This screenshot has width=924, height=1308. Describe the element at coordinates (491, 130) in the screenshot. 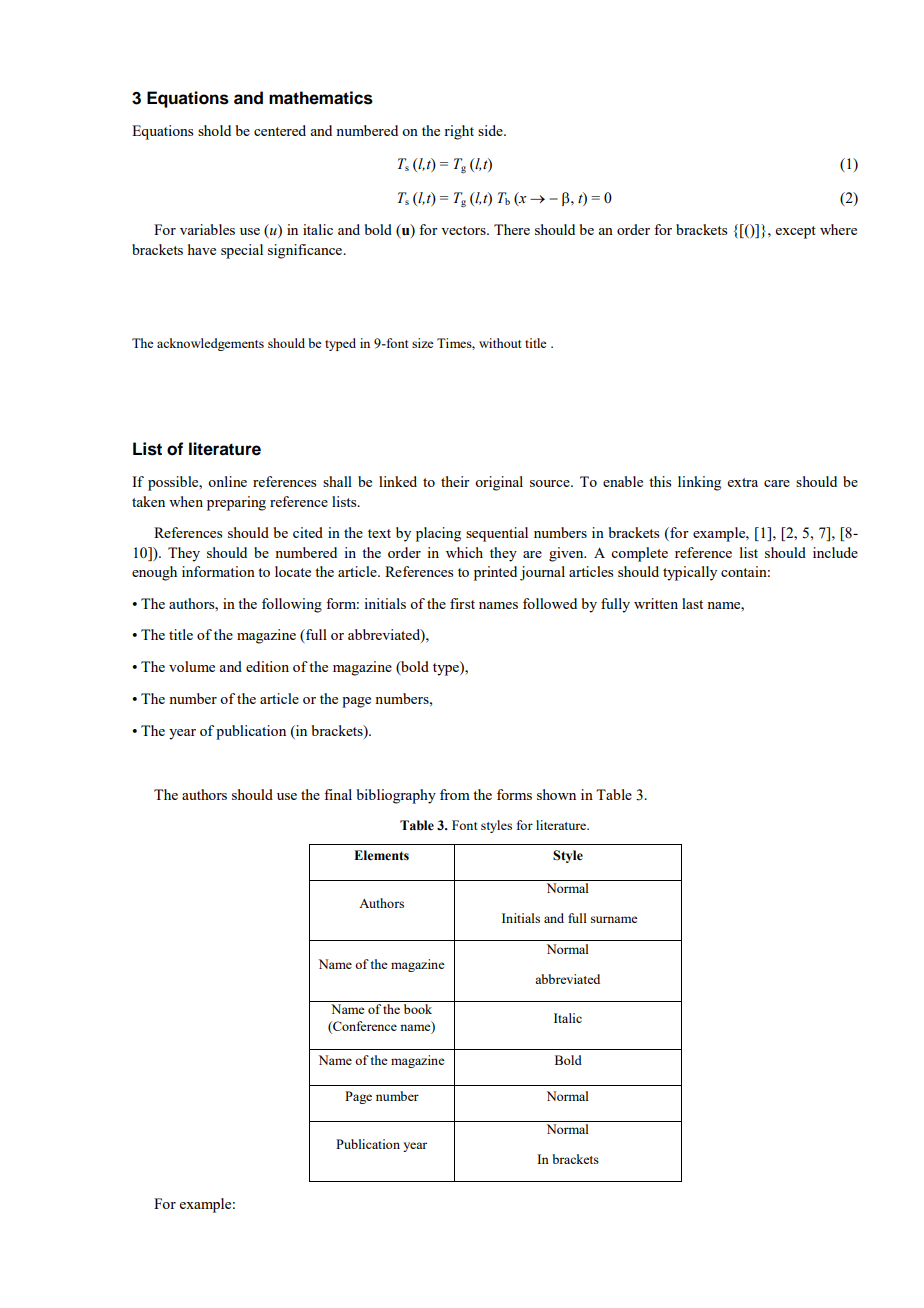

I see `side` at that location.
